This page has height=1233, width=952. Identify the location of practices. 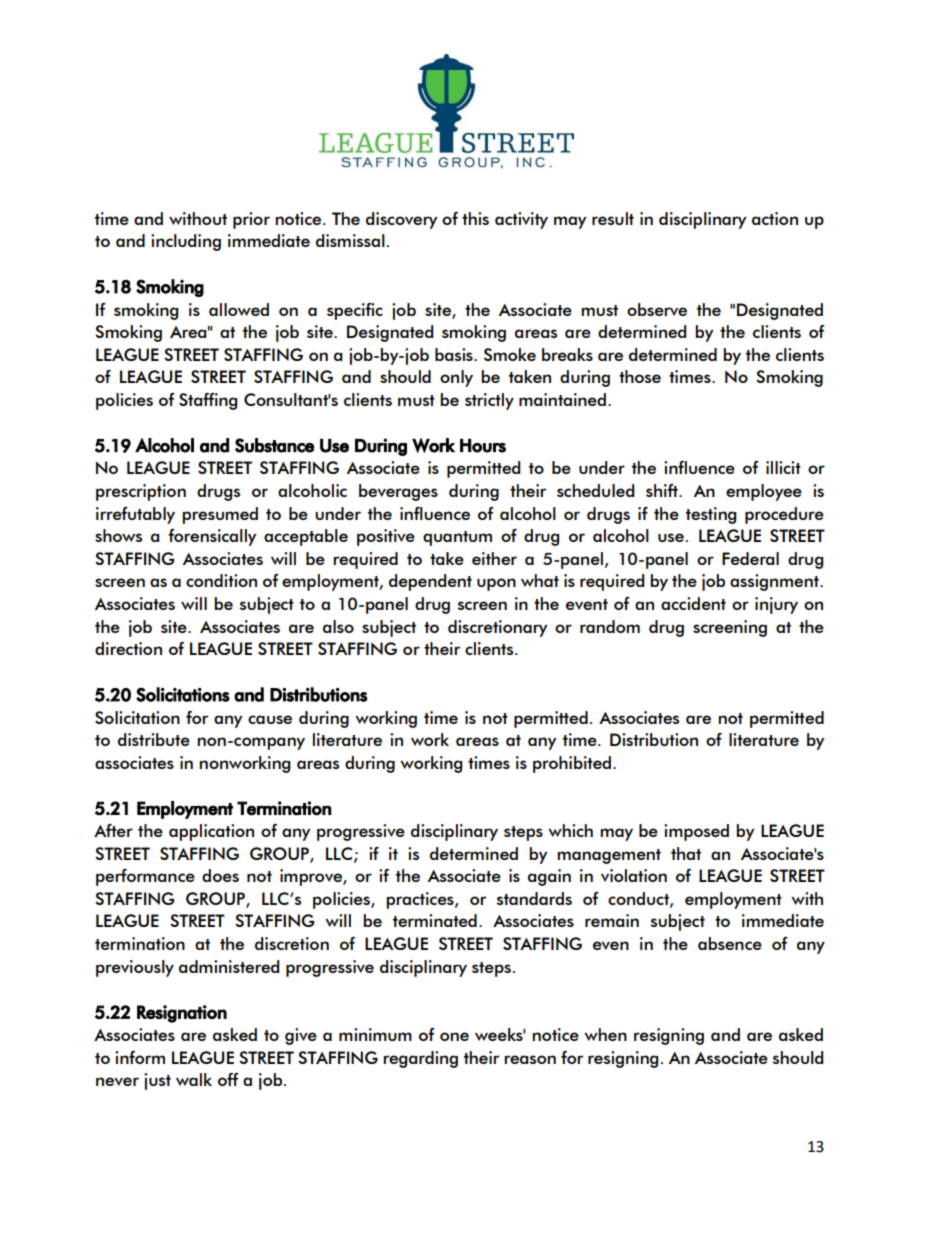
(421, 900).
